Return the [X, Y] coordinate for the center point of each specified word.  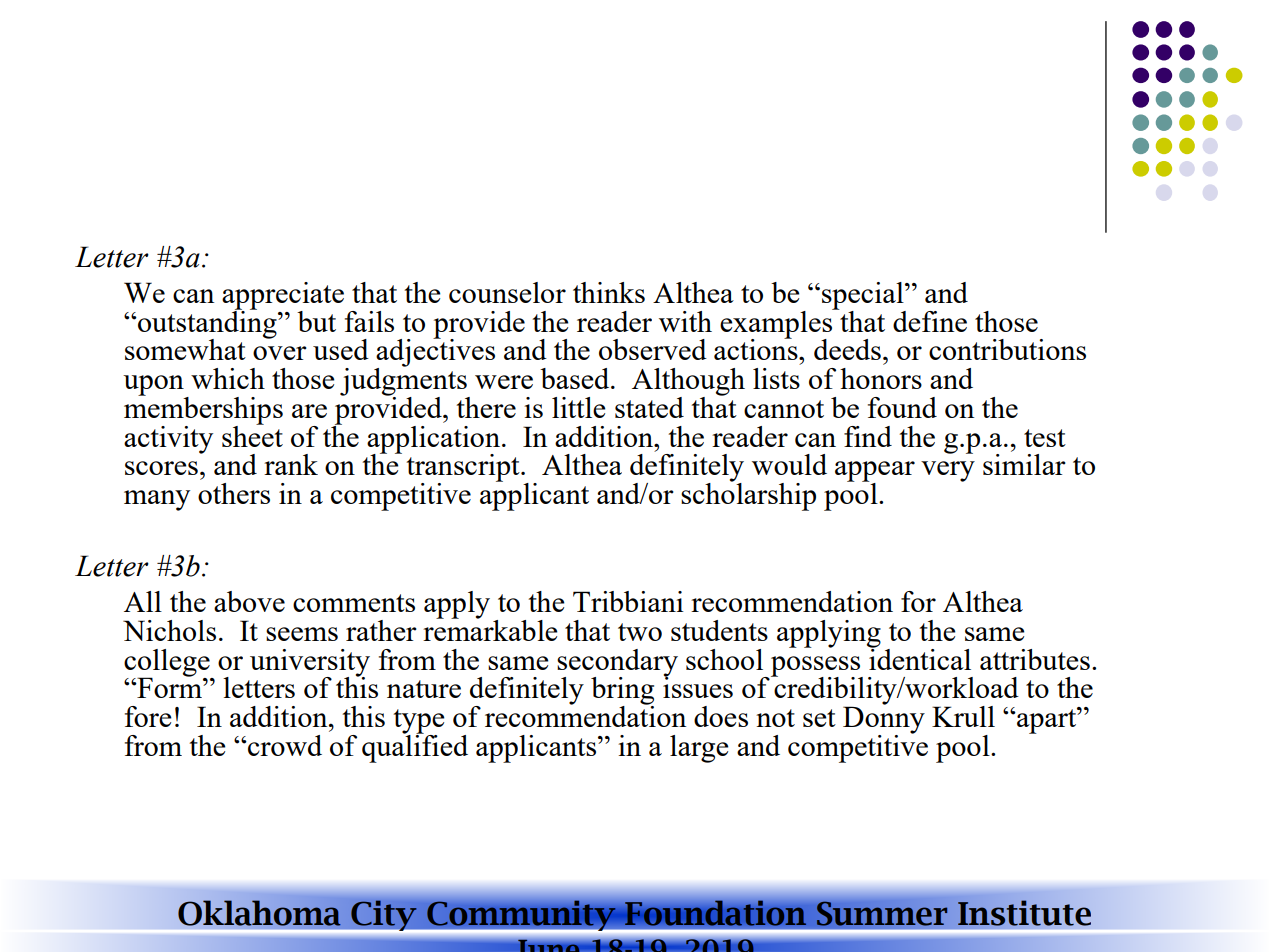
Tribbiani [628, 601]
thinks [609, 292]
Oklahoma [259, 913]
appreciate [283, 297]
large [699, 749]
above [249, 601]
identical [919, 658]
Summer [882, 913]
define [930, 321]
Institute [1024, 913]
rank [291, 464]
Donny [884, 721]
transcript [464, 469]
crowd [284, 745]
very [948, 471]
